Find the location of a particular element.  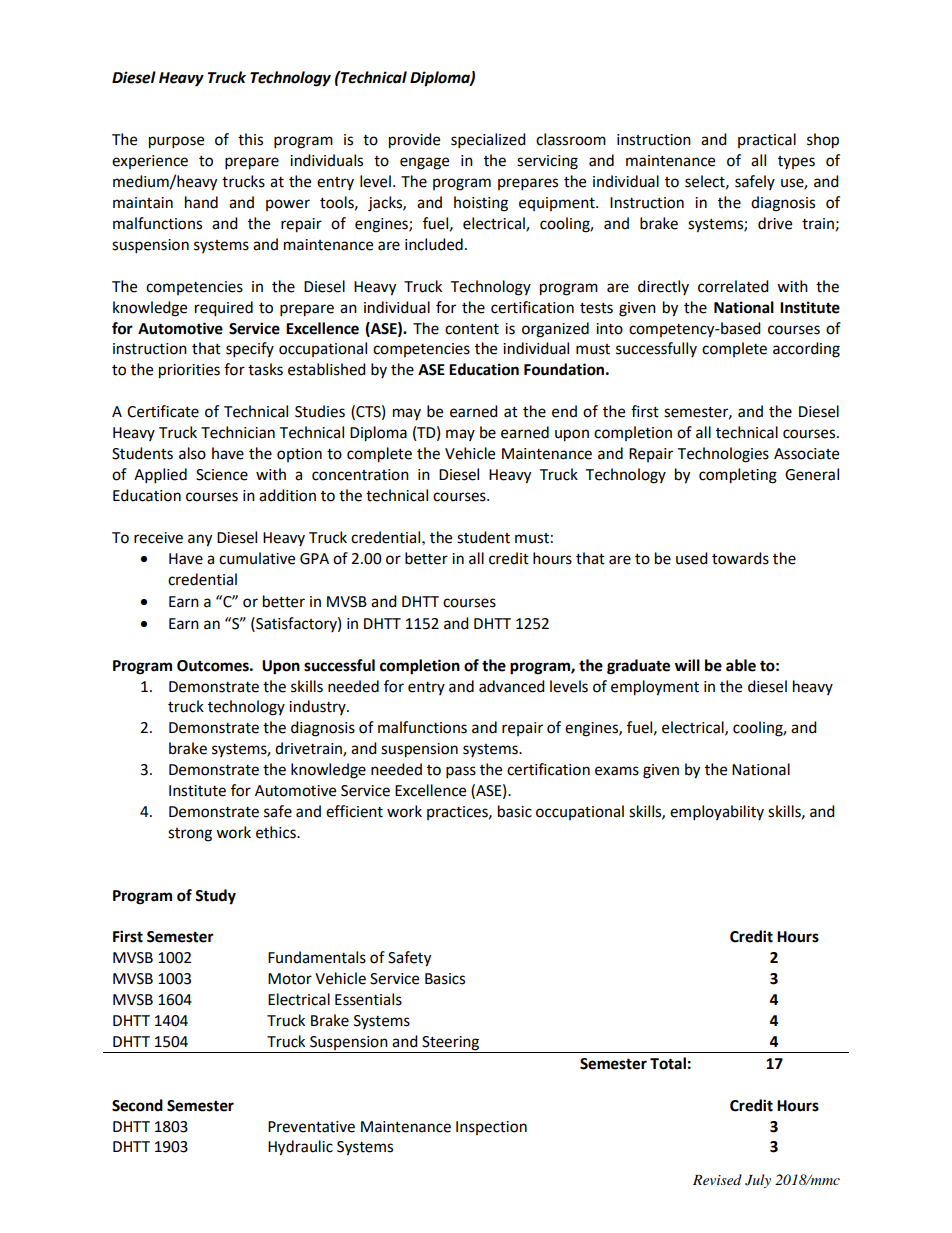

specialized is located at coordinates (488, 141).
